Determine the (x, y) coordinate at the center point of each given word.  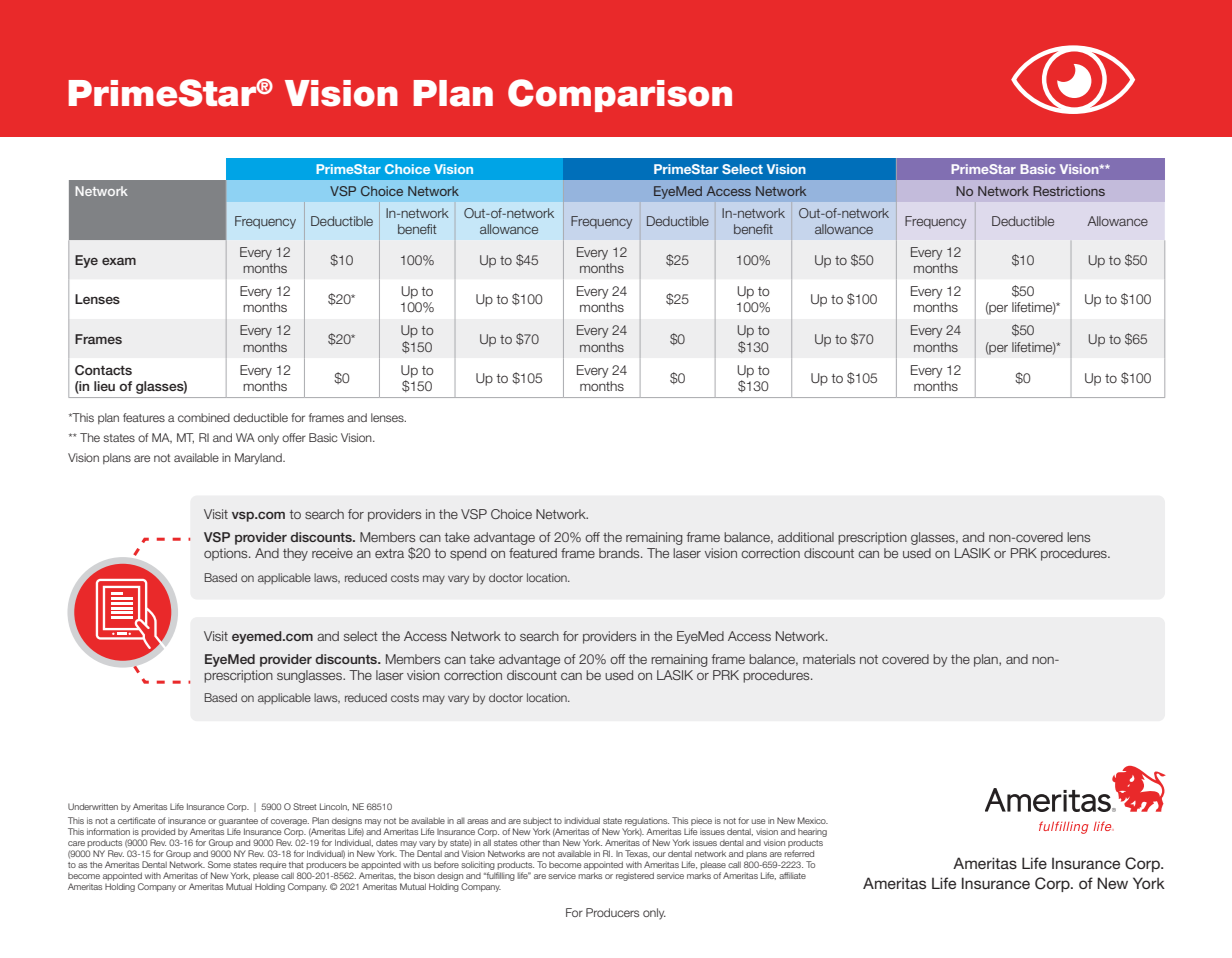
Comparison (620, 95)
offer (294, 437)
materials (829, 659)
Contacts (103, 370)
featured (533, 553)
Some (219, 864)
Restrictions (1069, 191)
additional (806, 537)
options (227, 554)
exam (119, 261)
